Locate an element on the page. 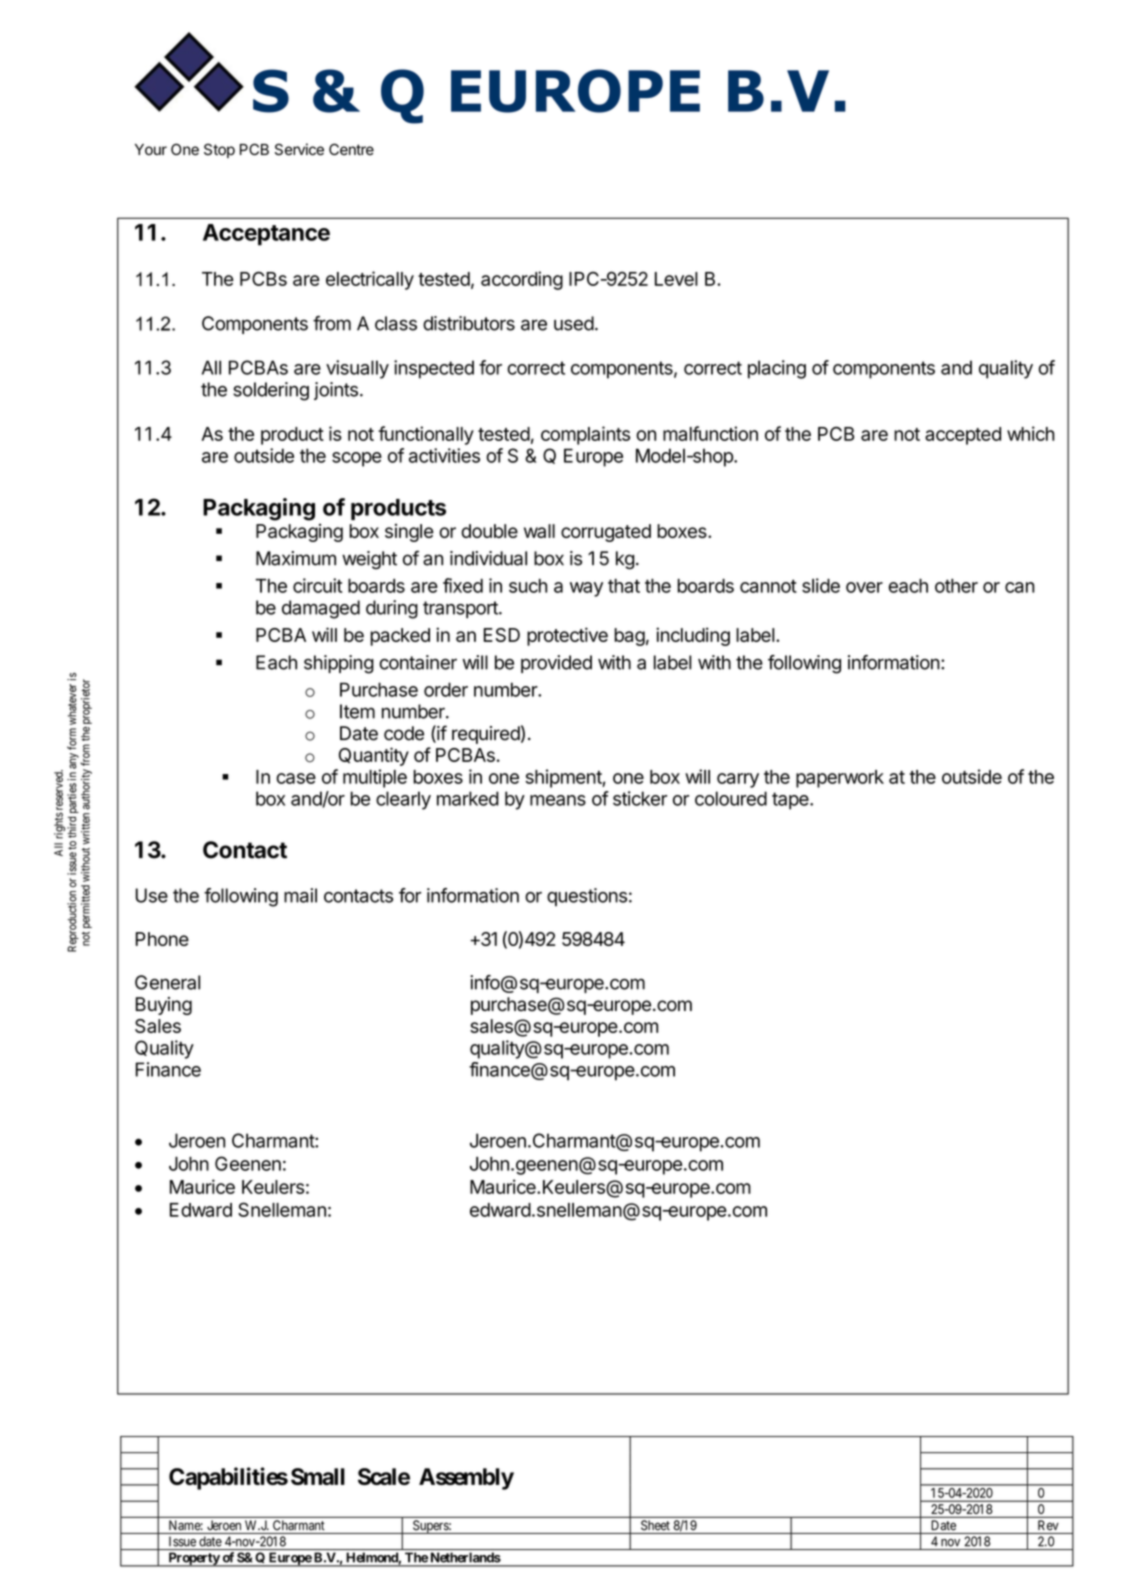  accepted is located at coordinates (963, 436).
